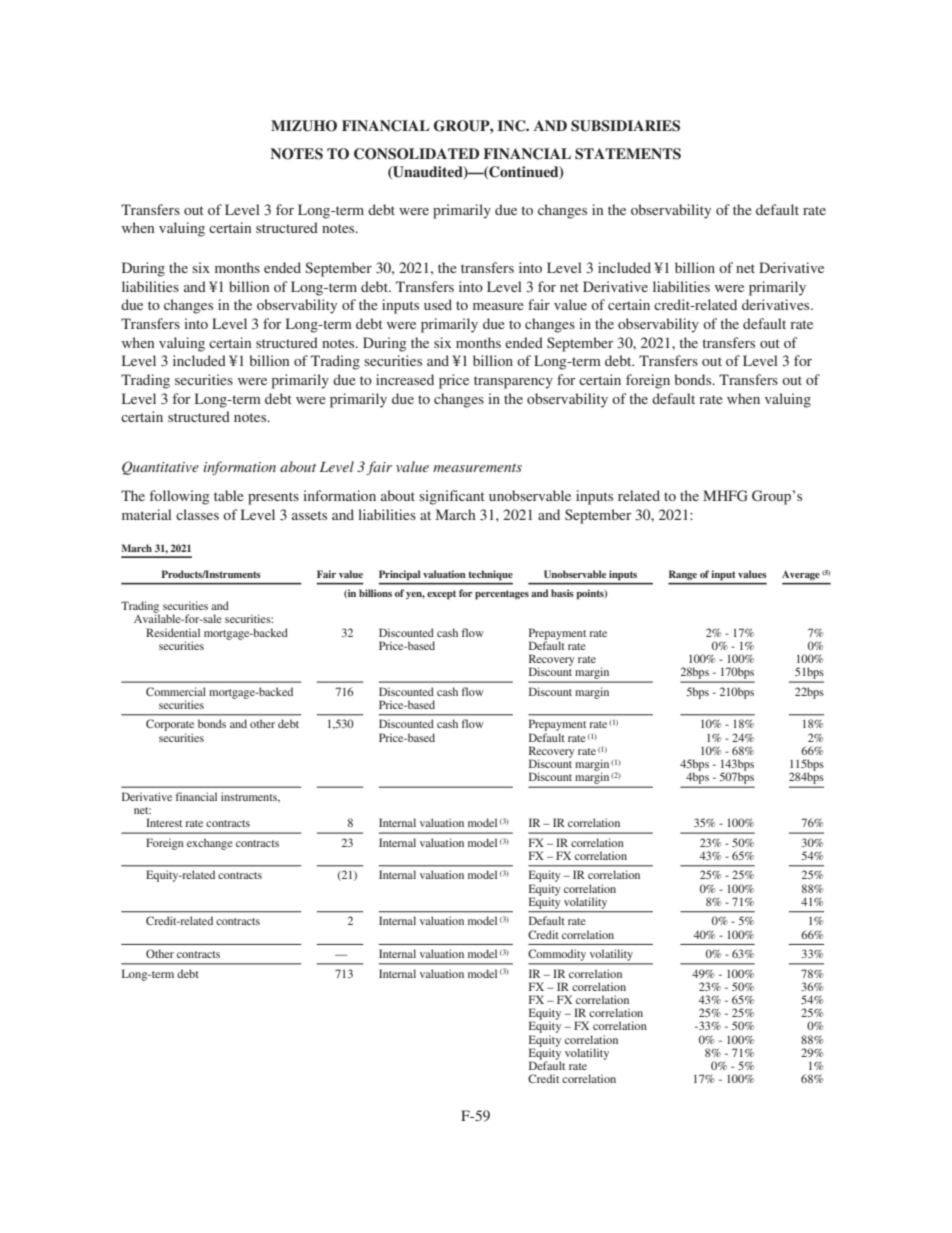  I want to click on Quantitative, so click(160, 468).
